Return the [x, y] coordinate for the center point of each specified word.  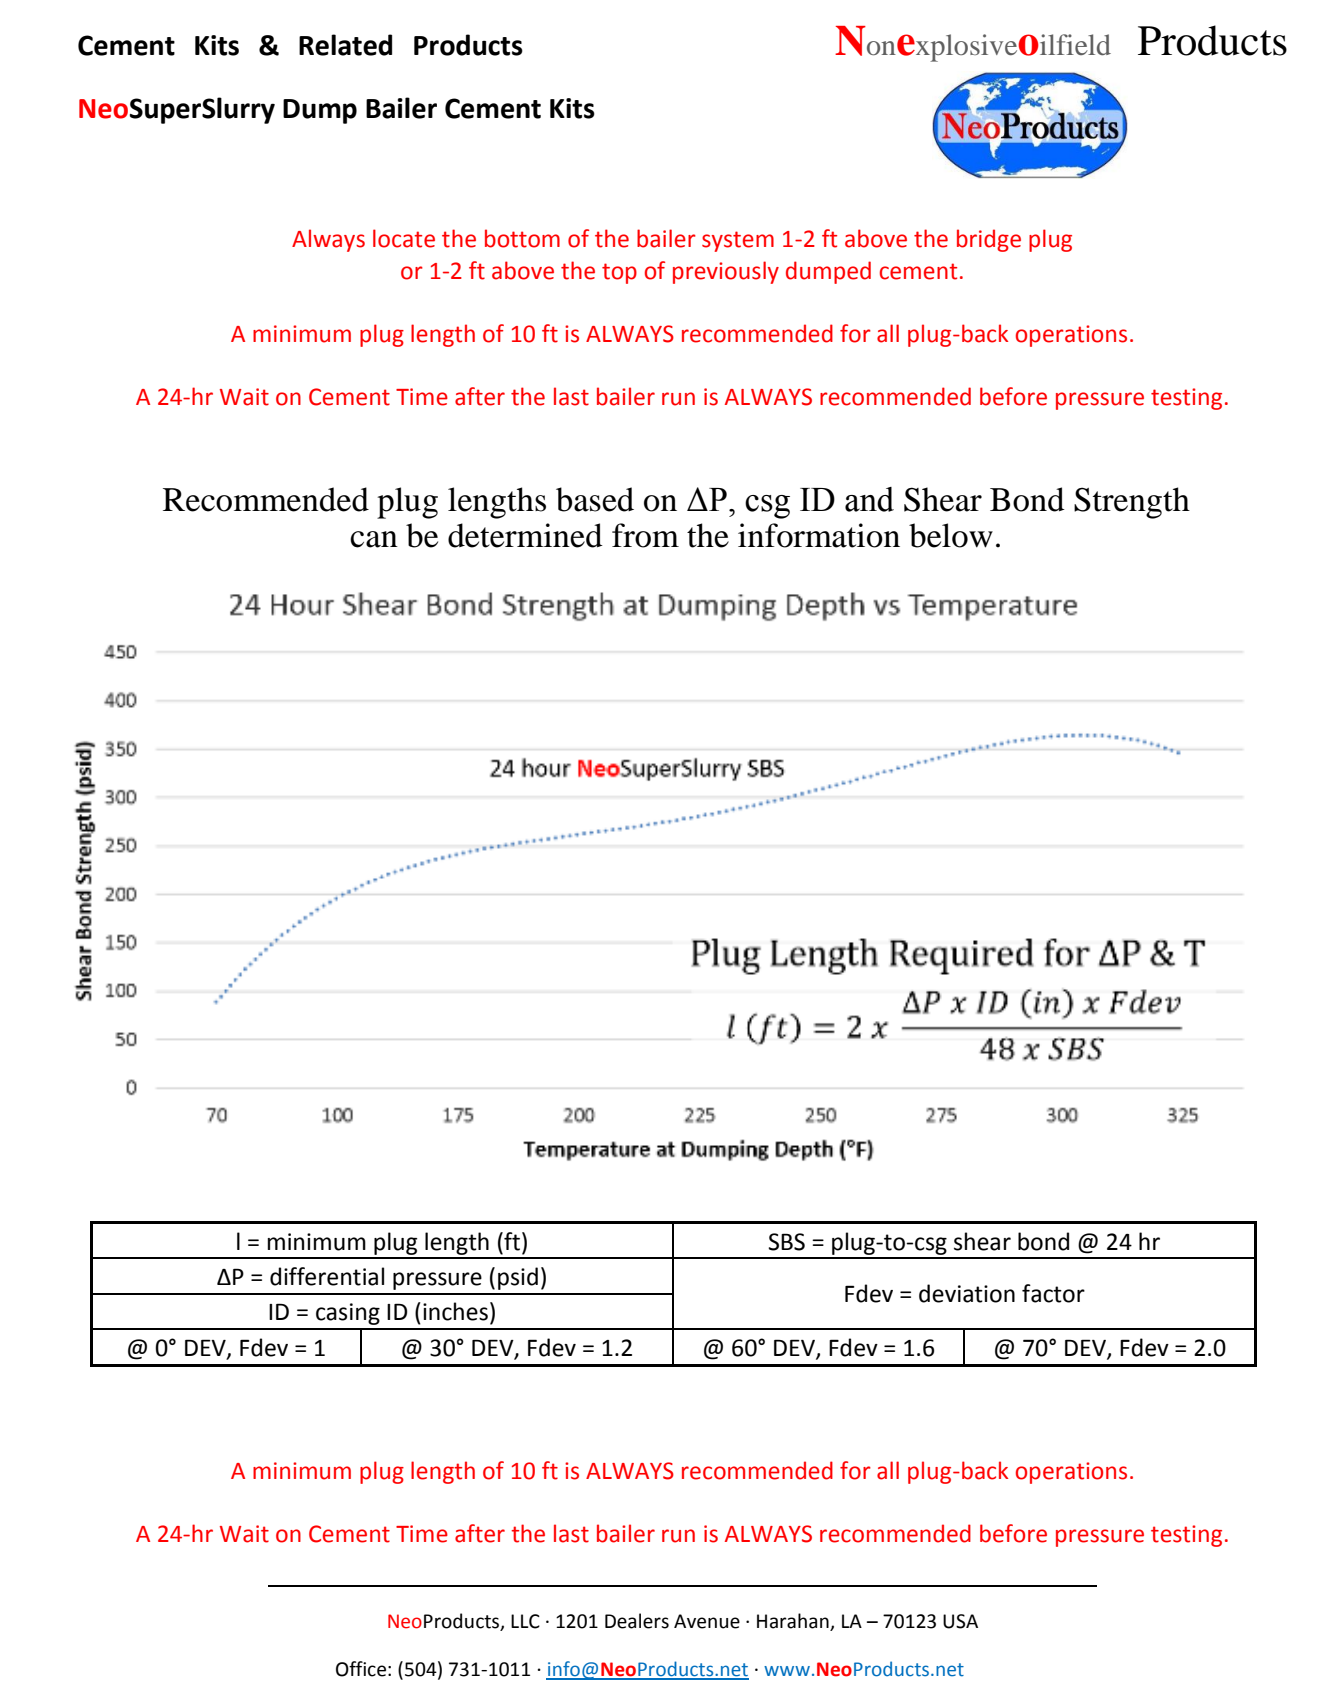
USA [960, 1621]
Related [345, 45]
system [738, 241]
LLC [525, 1621]
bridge [989, 240]
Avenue [707, 1621]
